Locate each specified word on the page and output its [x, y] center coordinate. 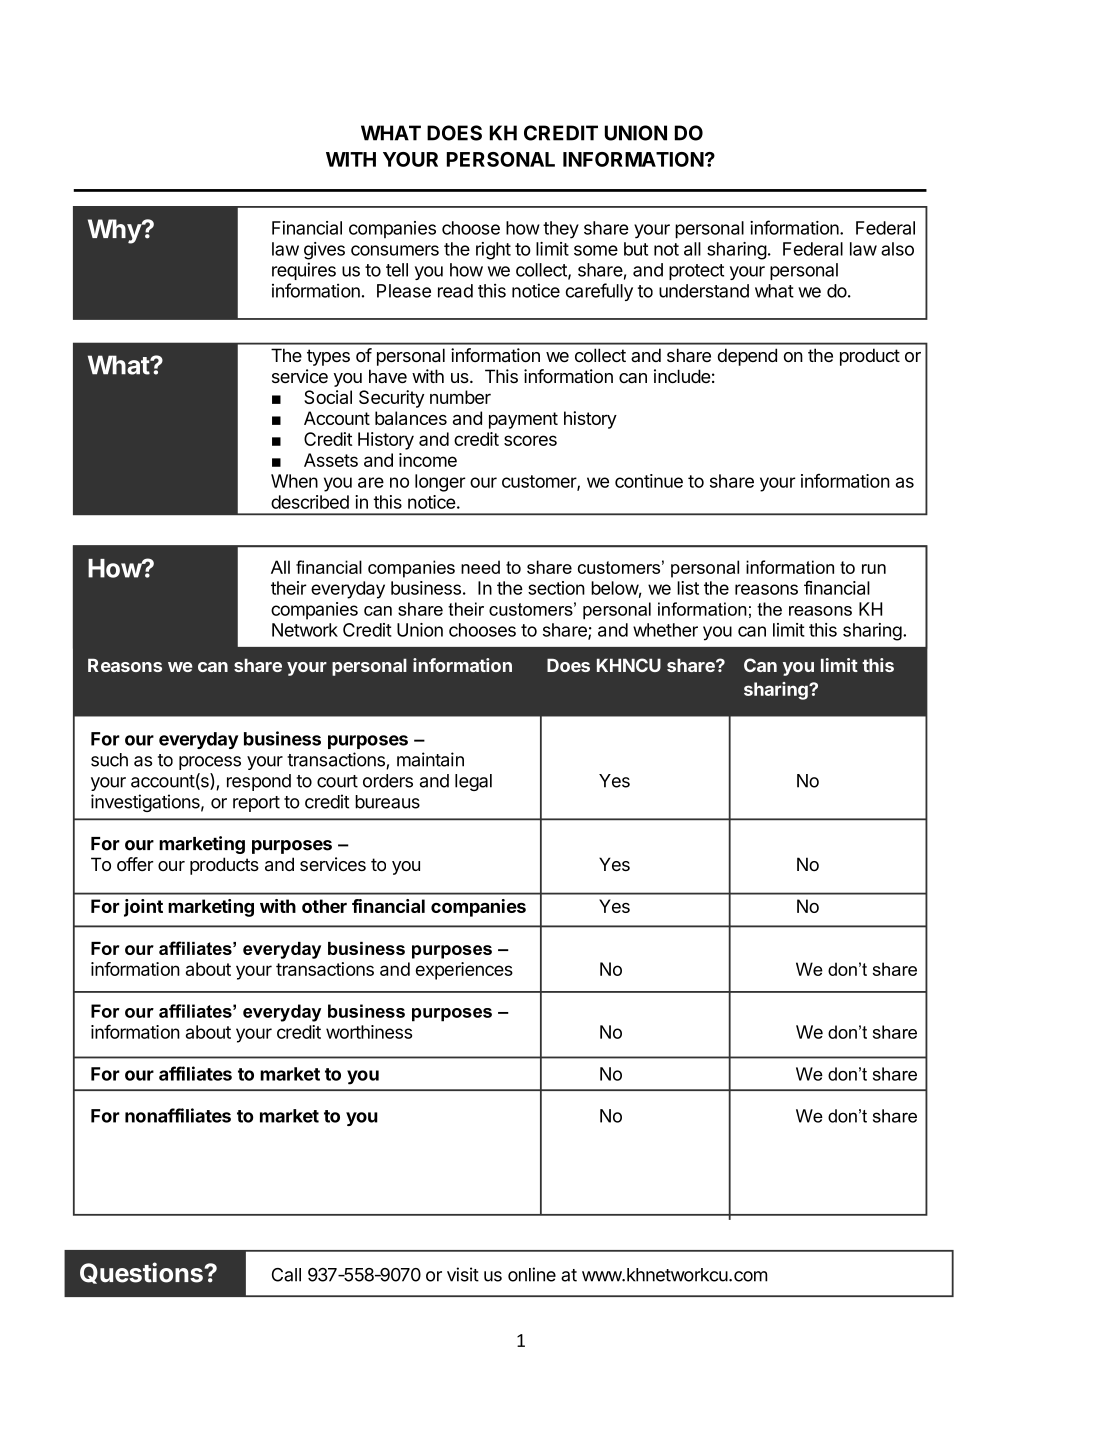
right [493, 251]
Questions [142, 1273]
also [897, 249]
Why [115, 231]
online [532, 1274]
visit [463, 1274]
